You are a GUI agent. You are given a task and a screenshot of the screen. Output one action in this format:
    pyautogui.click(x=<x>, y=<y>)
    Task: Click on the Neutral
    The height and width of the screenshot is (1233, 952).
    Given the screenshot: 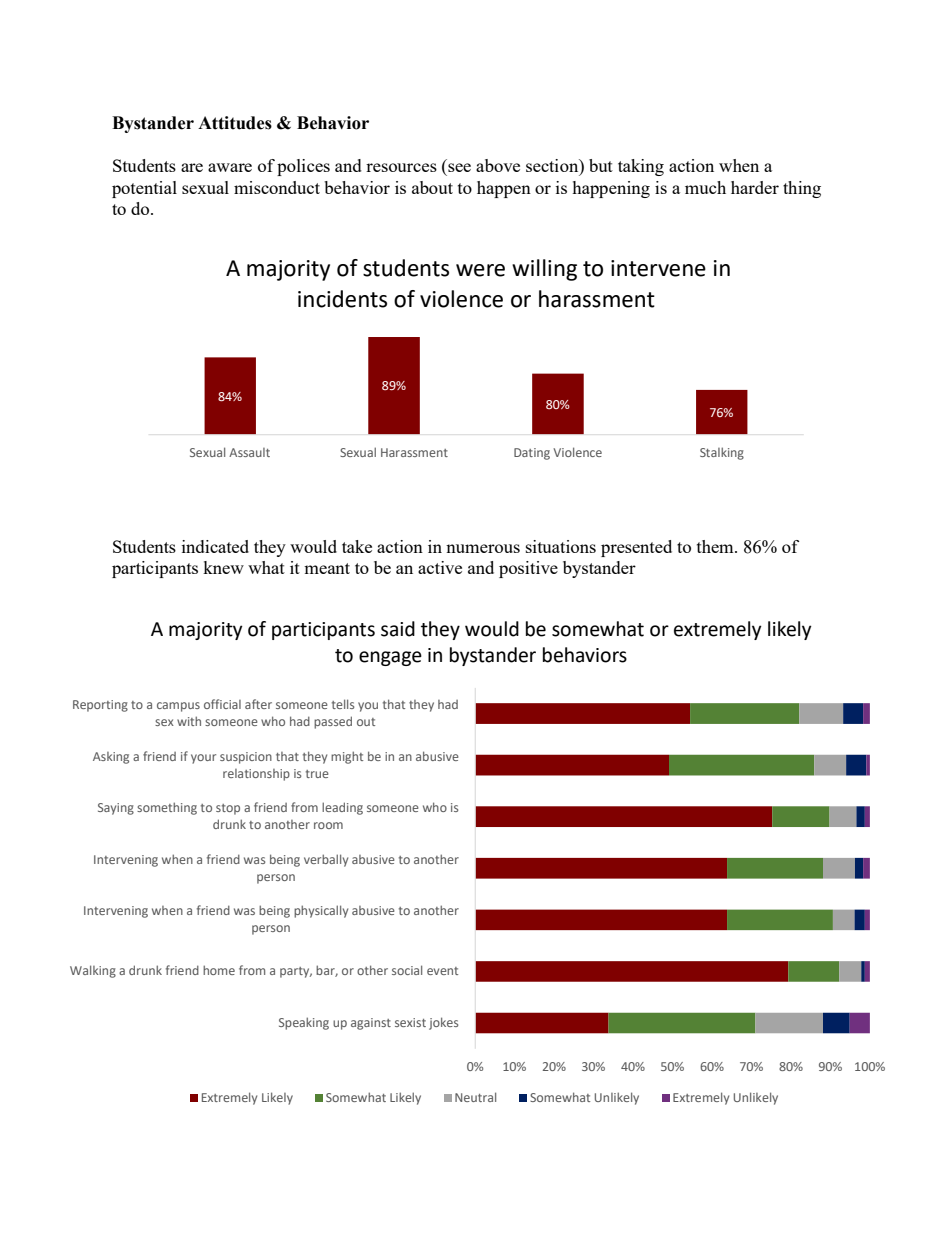 What is the action you would take?
    pyautogui.click(x=475, y=1097)
